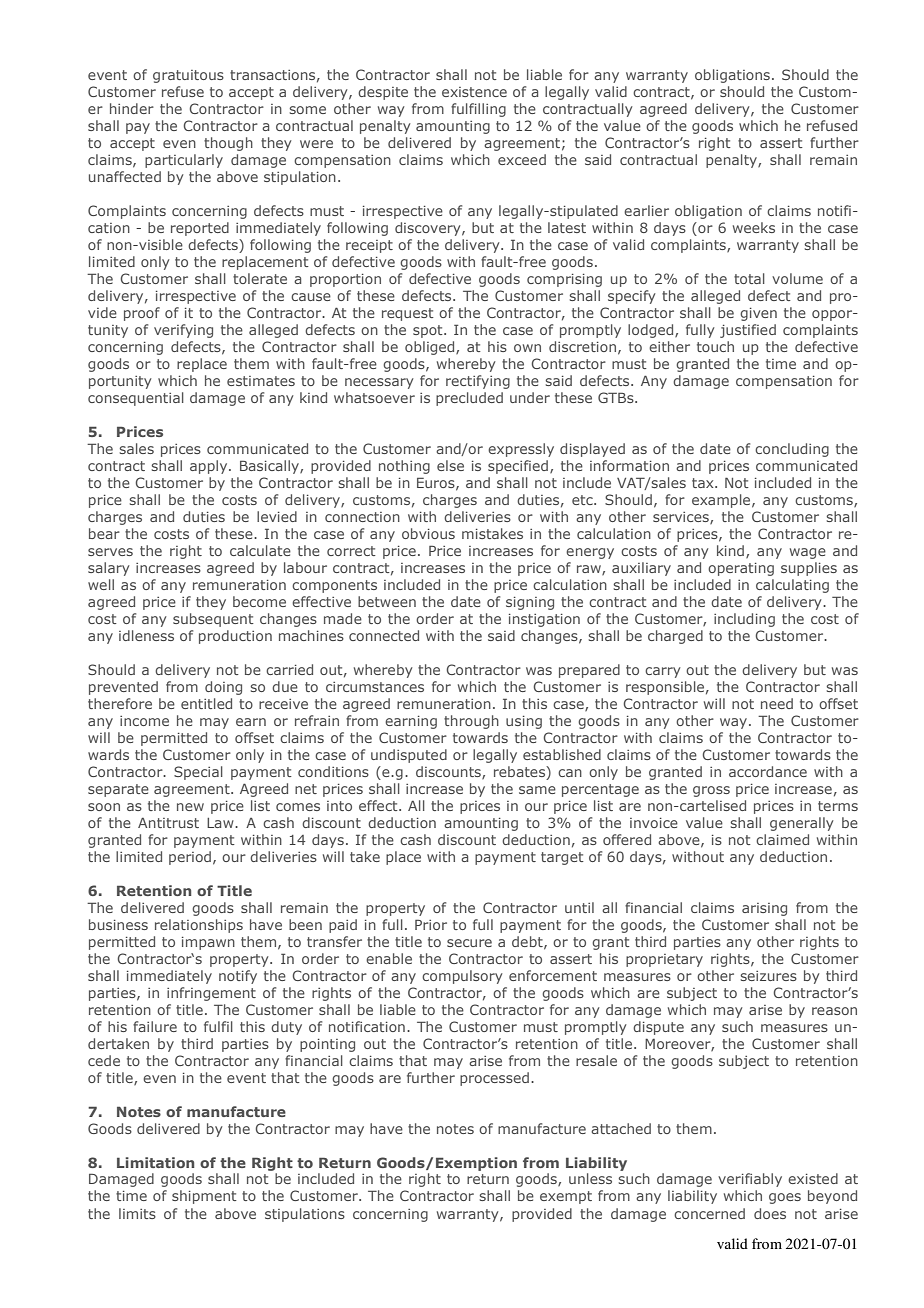 The image size is (924, 1308). Describe the element at coordinates (764, 909) in the screenshot. I see `arising` at that location.
